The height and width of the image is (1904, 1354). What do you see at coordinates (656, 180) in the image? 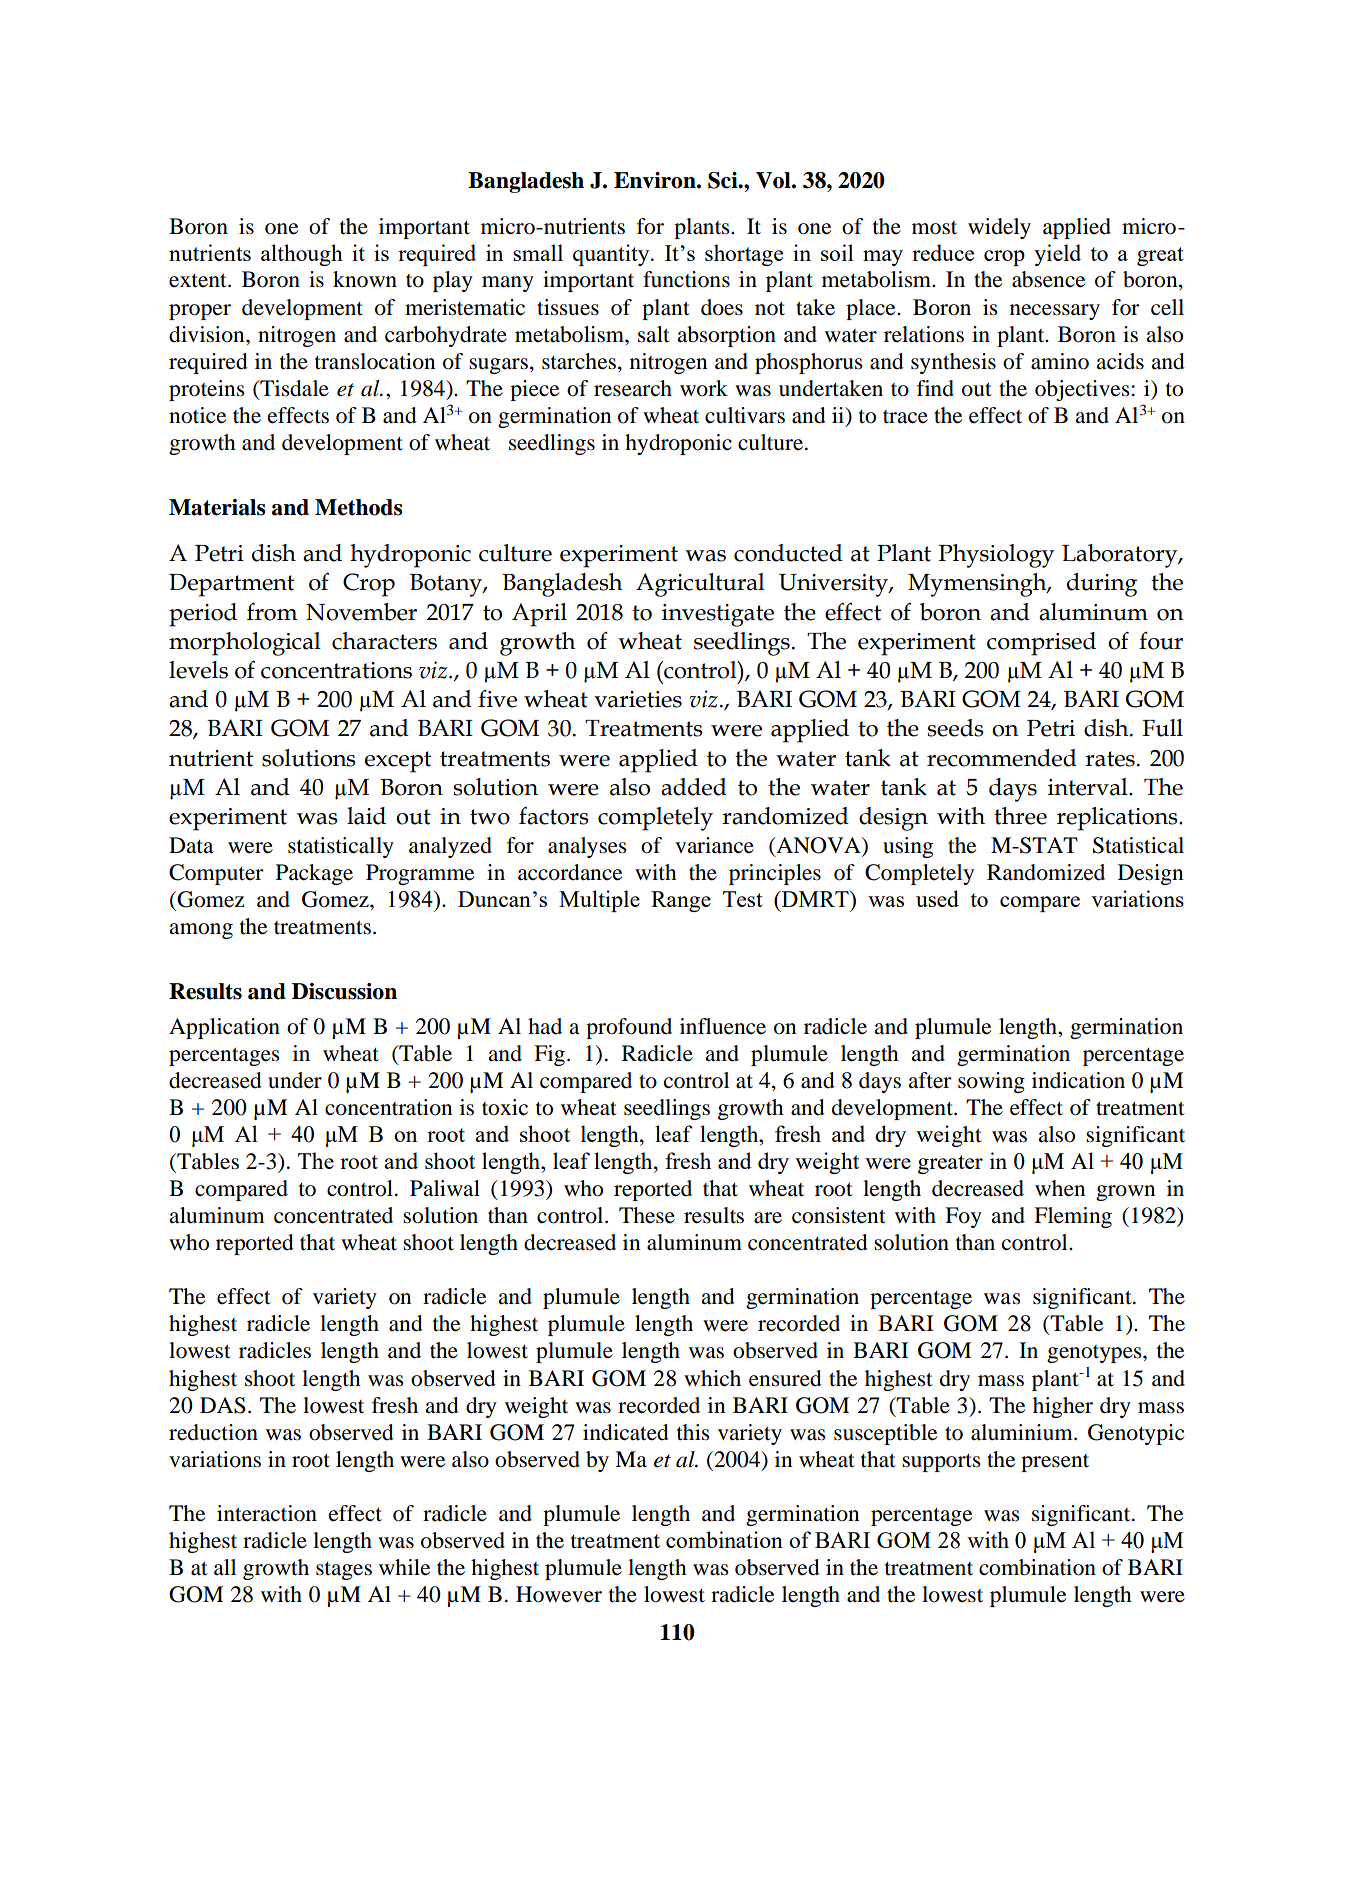
I see `Environ` at bounding box center [656, 180].
